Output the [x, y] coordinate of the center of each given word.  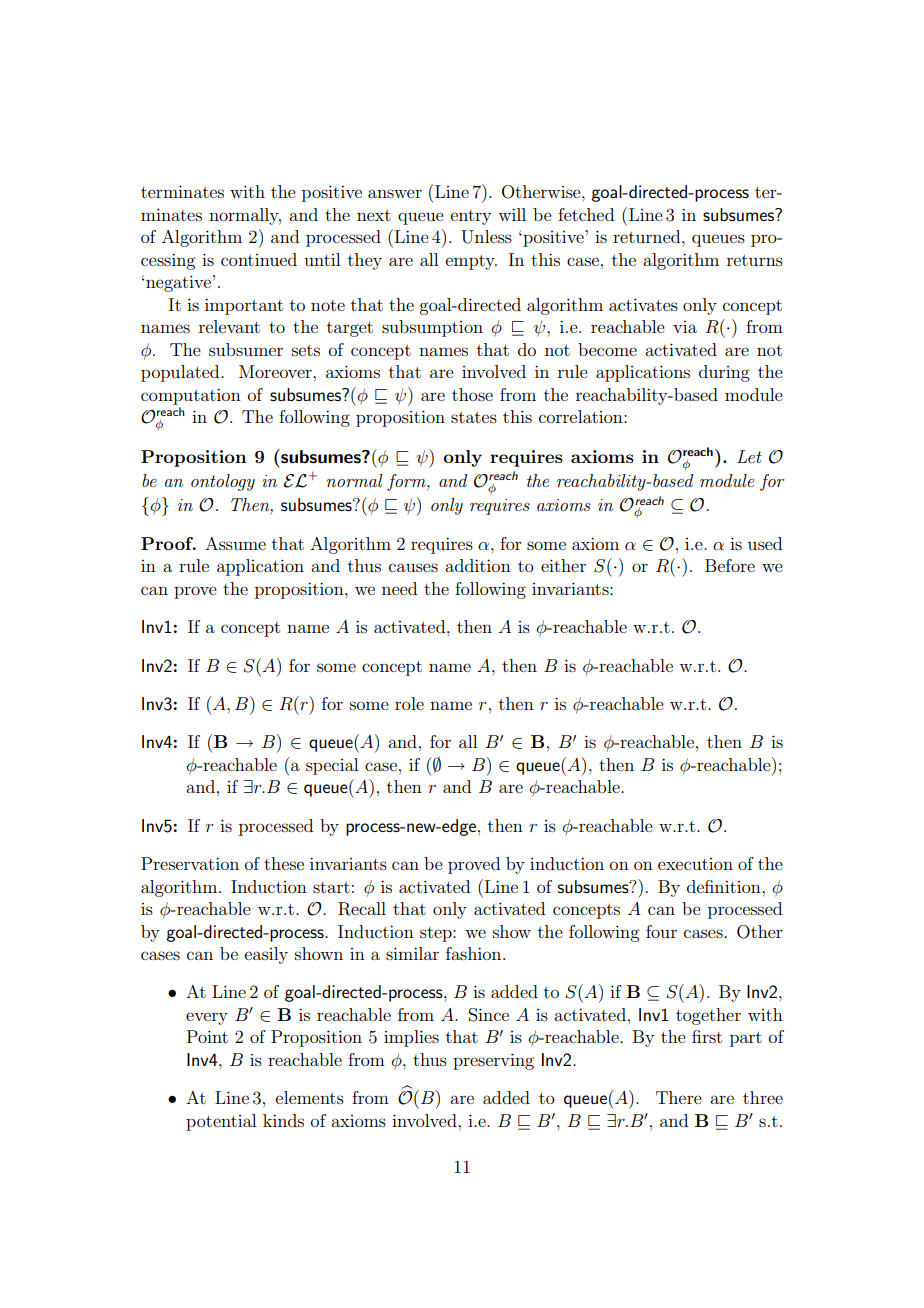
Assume [235, 543]
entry [471, 217]
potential [221, 1122]
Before [730, 565]
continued [259, 259]
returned [648, 236]
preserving [493, 1061]
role [409, 703]
